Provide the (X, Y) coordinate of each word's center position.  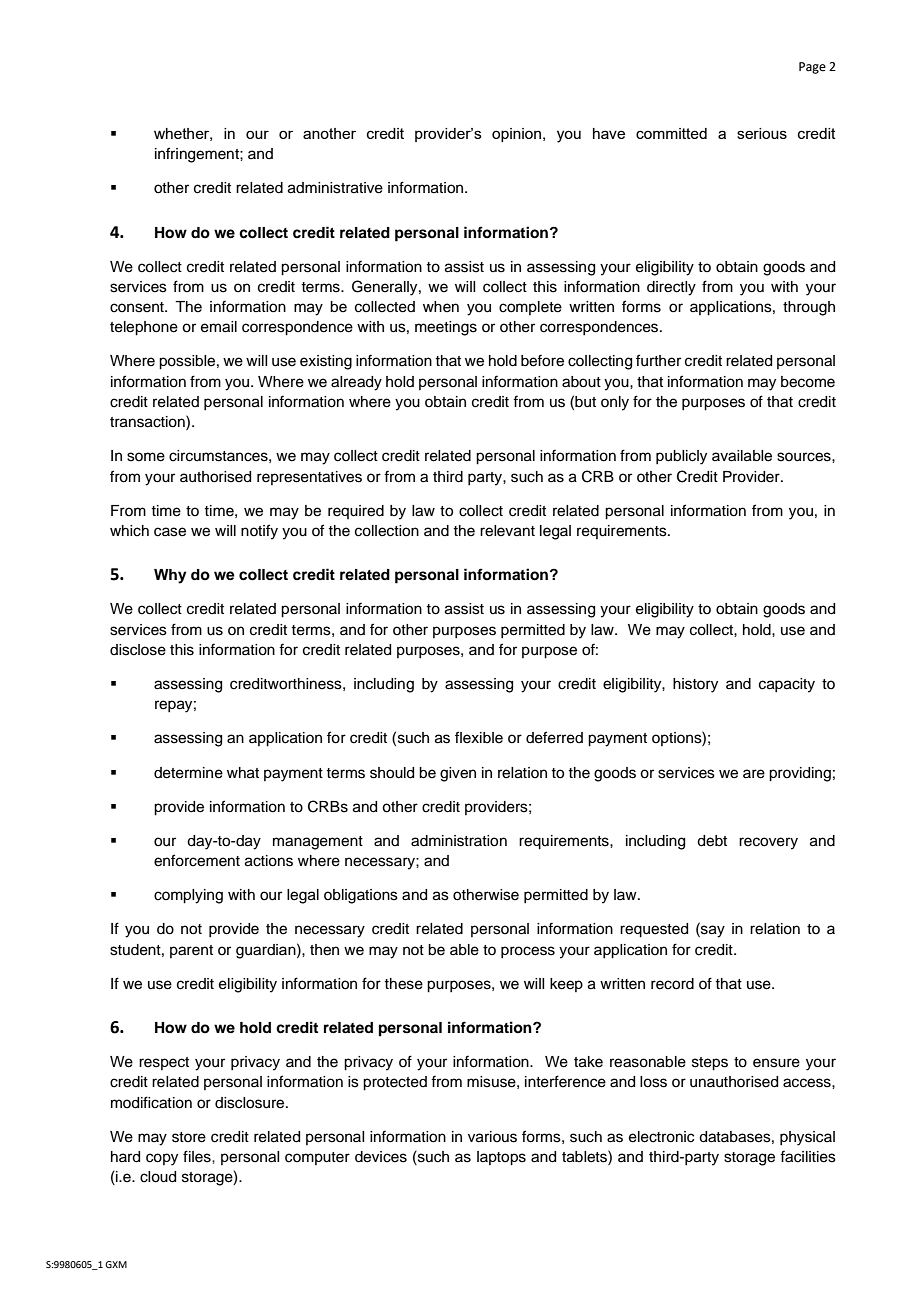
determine (188, 773)
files (198, 1156)
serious (762, 133)
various (492, 1137)
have (609, 133)
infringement (198, 155)
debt (712, 841)
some (146, 457)
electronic (661, 1137)
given (458, 774)
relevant (507, 531)
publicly (681, 457)
